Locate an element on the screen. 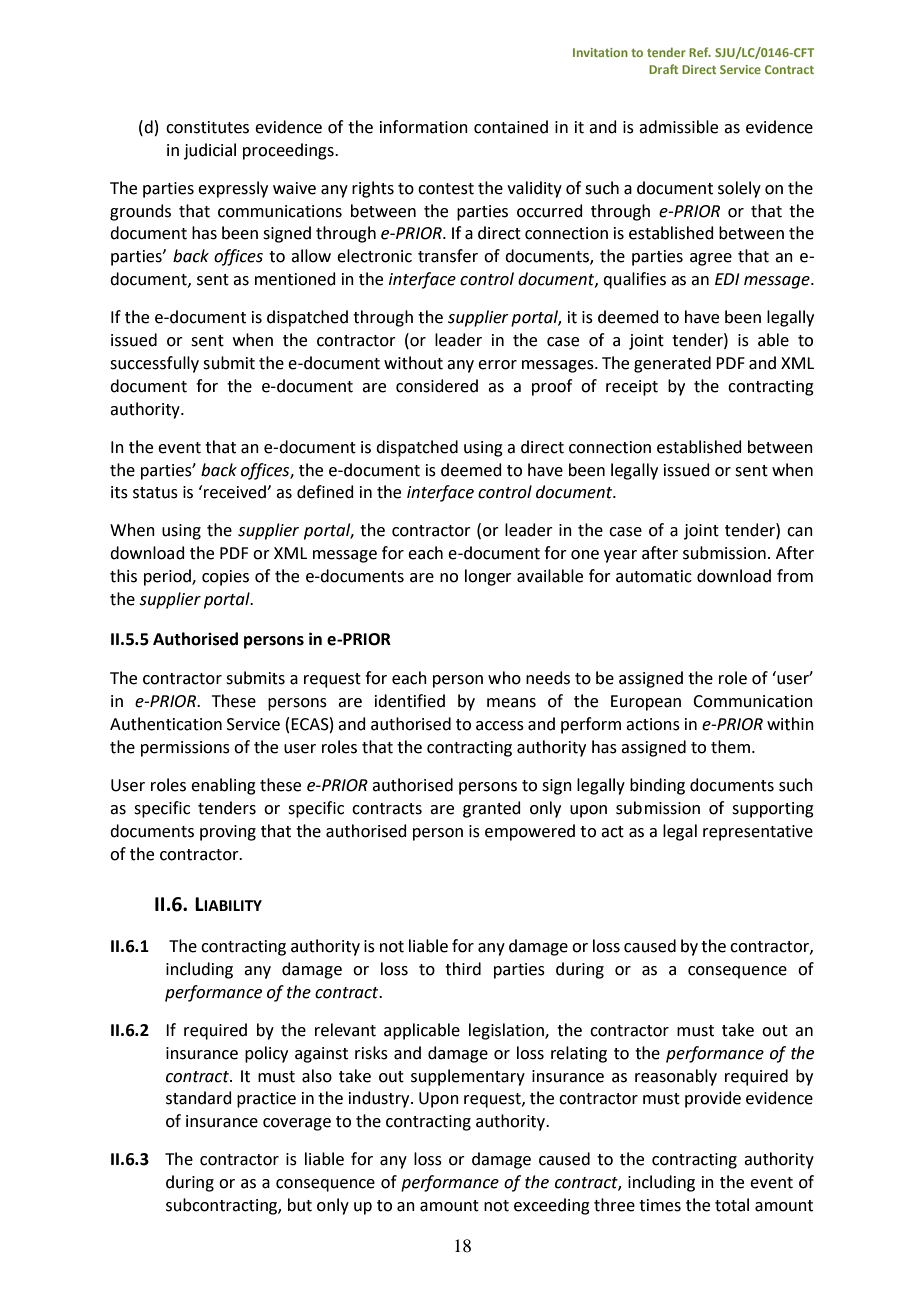 The image size is (924, 1308). information is located at coordinates (424, 127).
